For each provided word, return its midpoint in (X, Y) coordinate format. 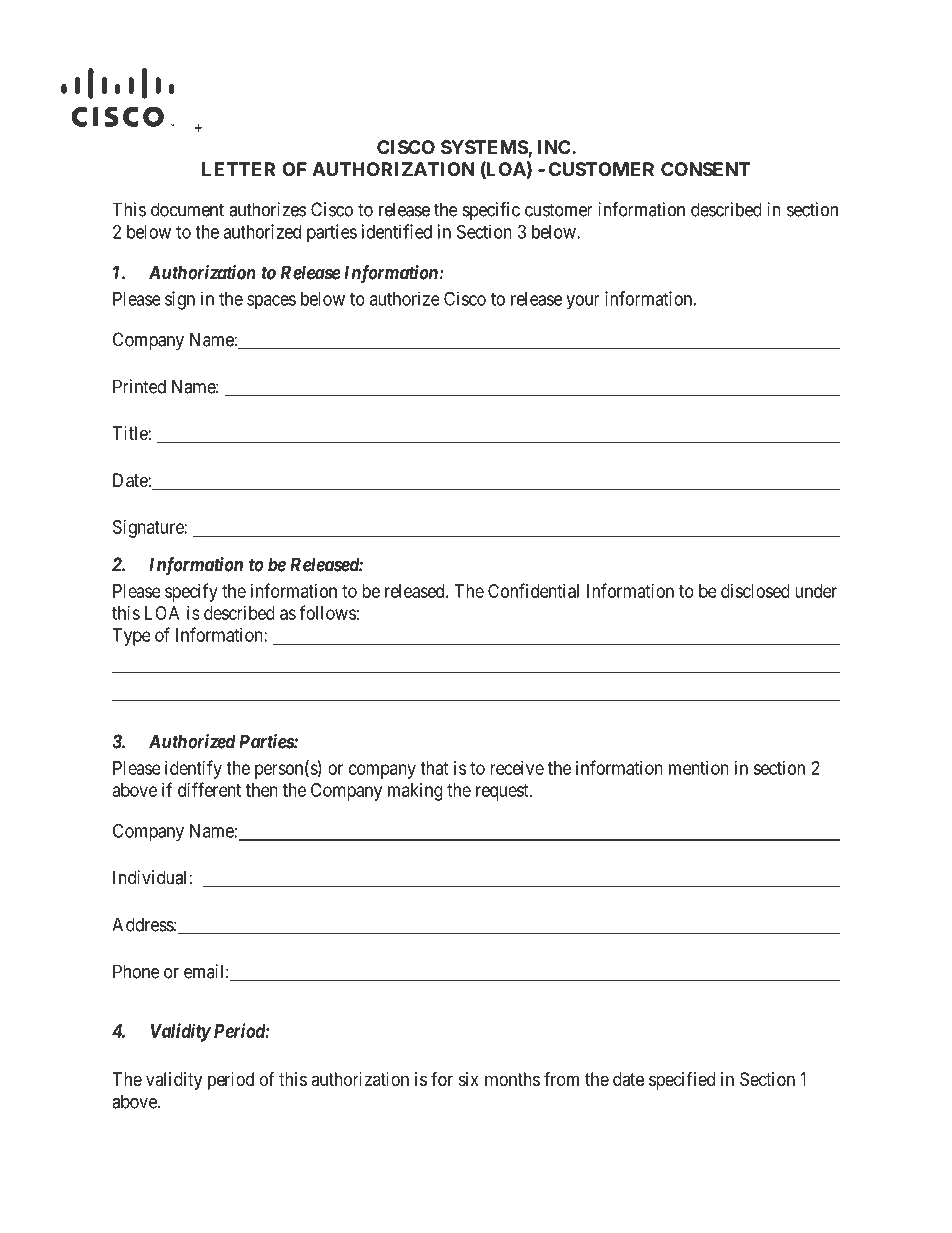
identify (193, 769)
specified (682, 1081)
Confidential (533, 590)
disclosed (755, 591)
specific (491, 211)
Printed (139, 386)
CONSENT (705, 169)
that (434, 768)
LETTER (238, 169)
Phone (136, 971)
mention (699, 768)
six (469, 1079)
